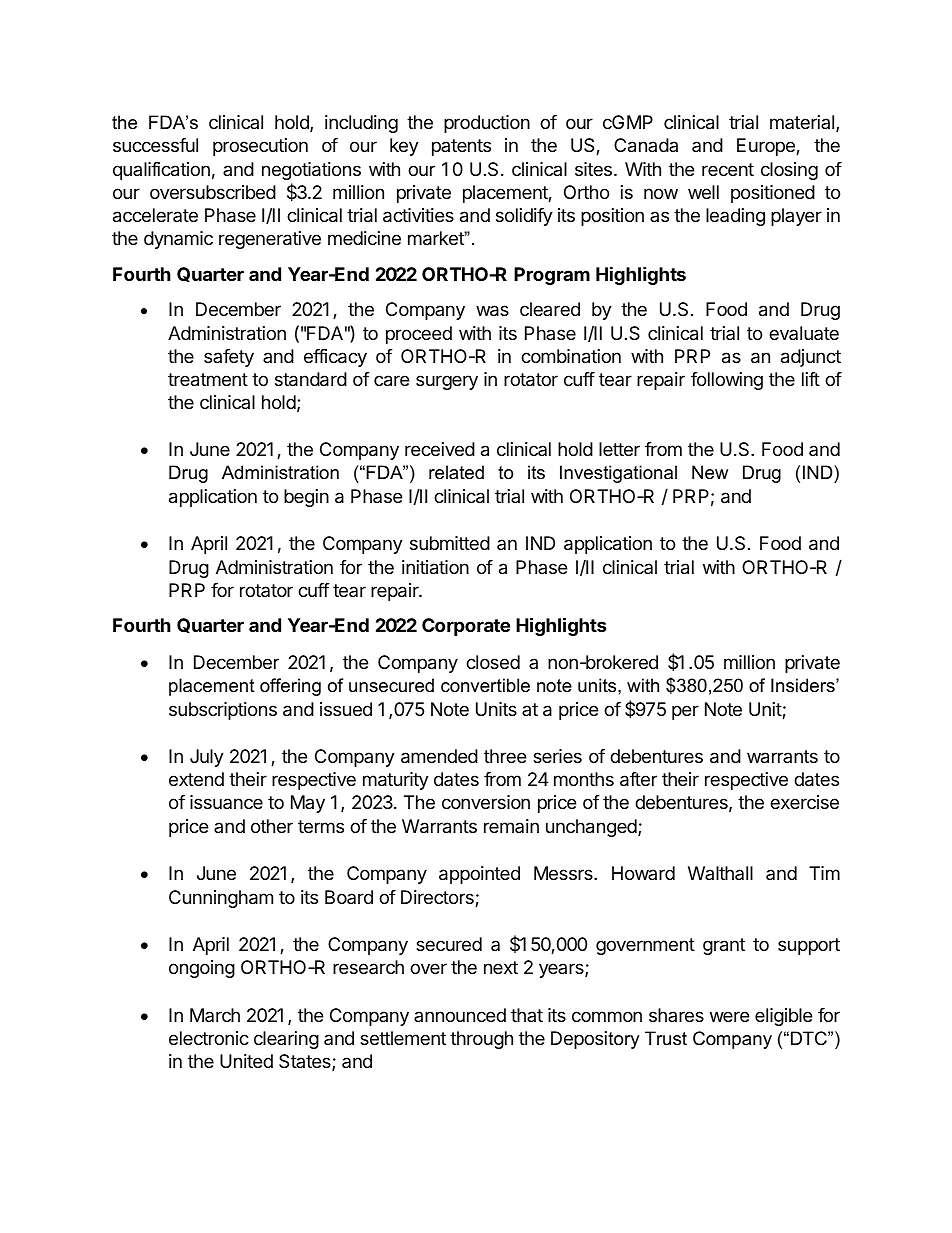  Describe the element at coordinates (767, 147) in the document. I see `Europe` at that location.
